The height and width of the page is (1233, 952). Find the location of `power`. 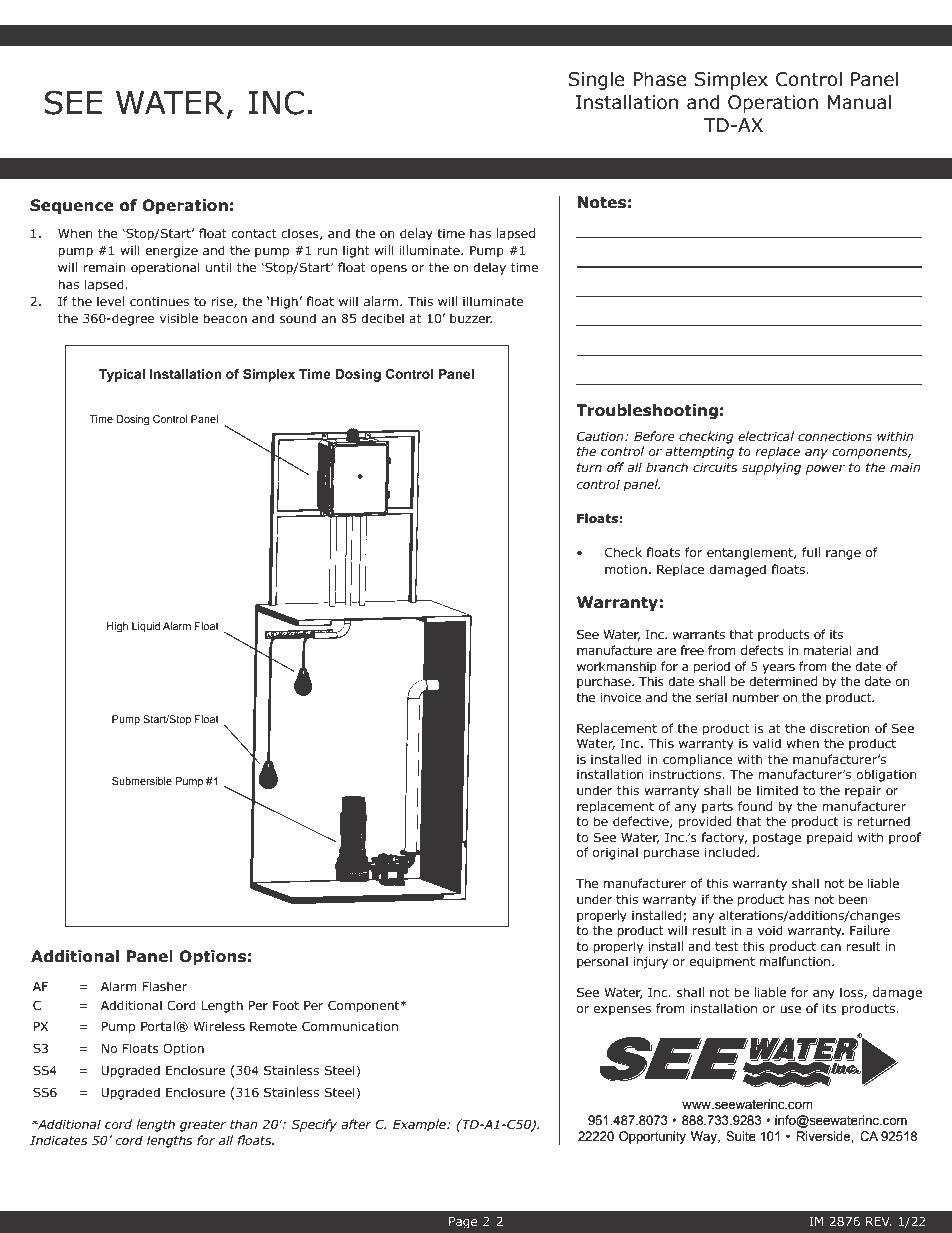

power is located at coordinates (825, 470).
